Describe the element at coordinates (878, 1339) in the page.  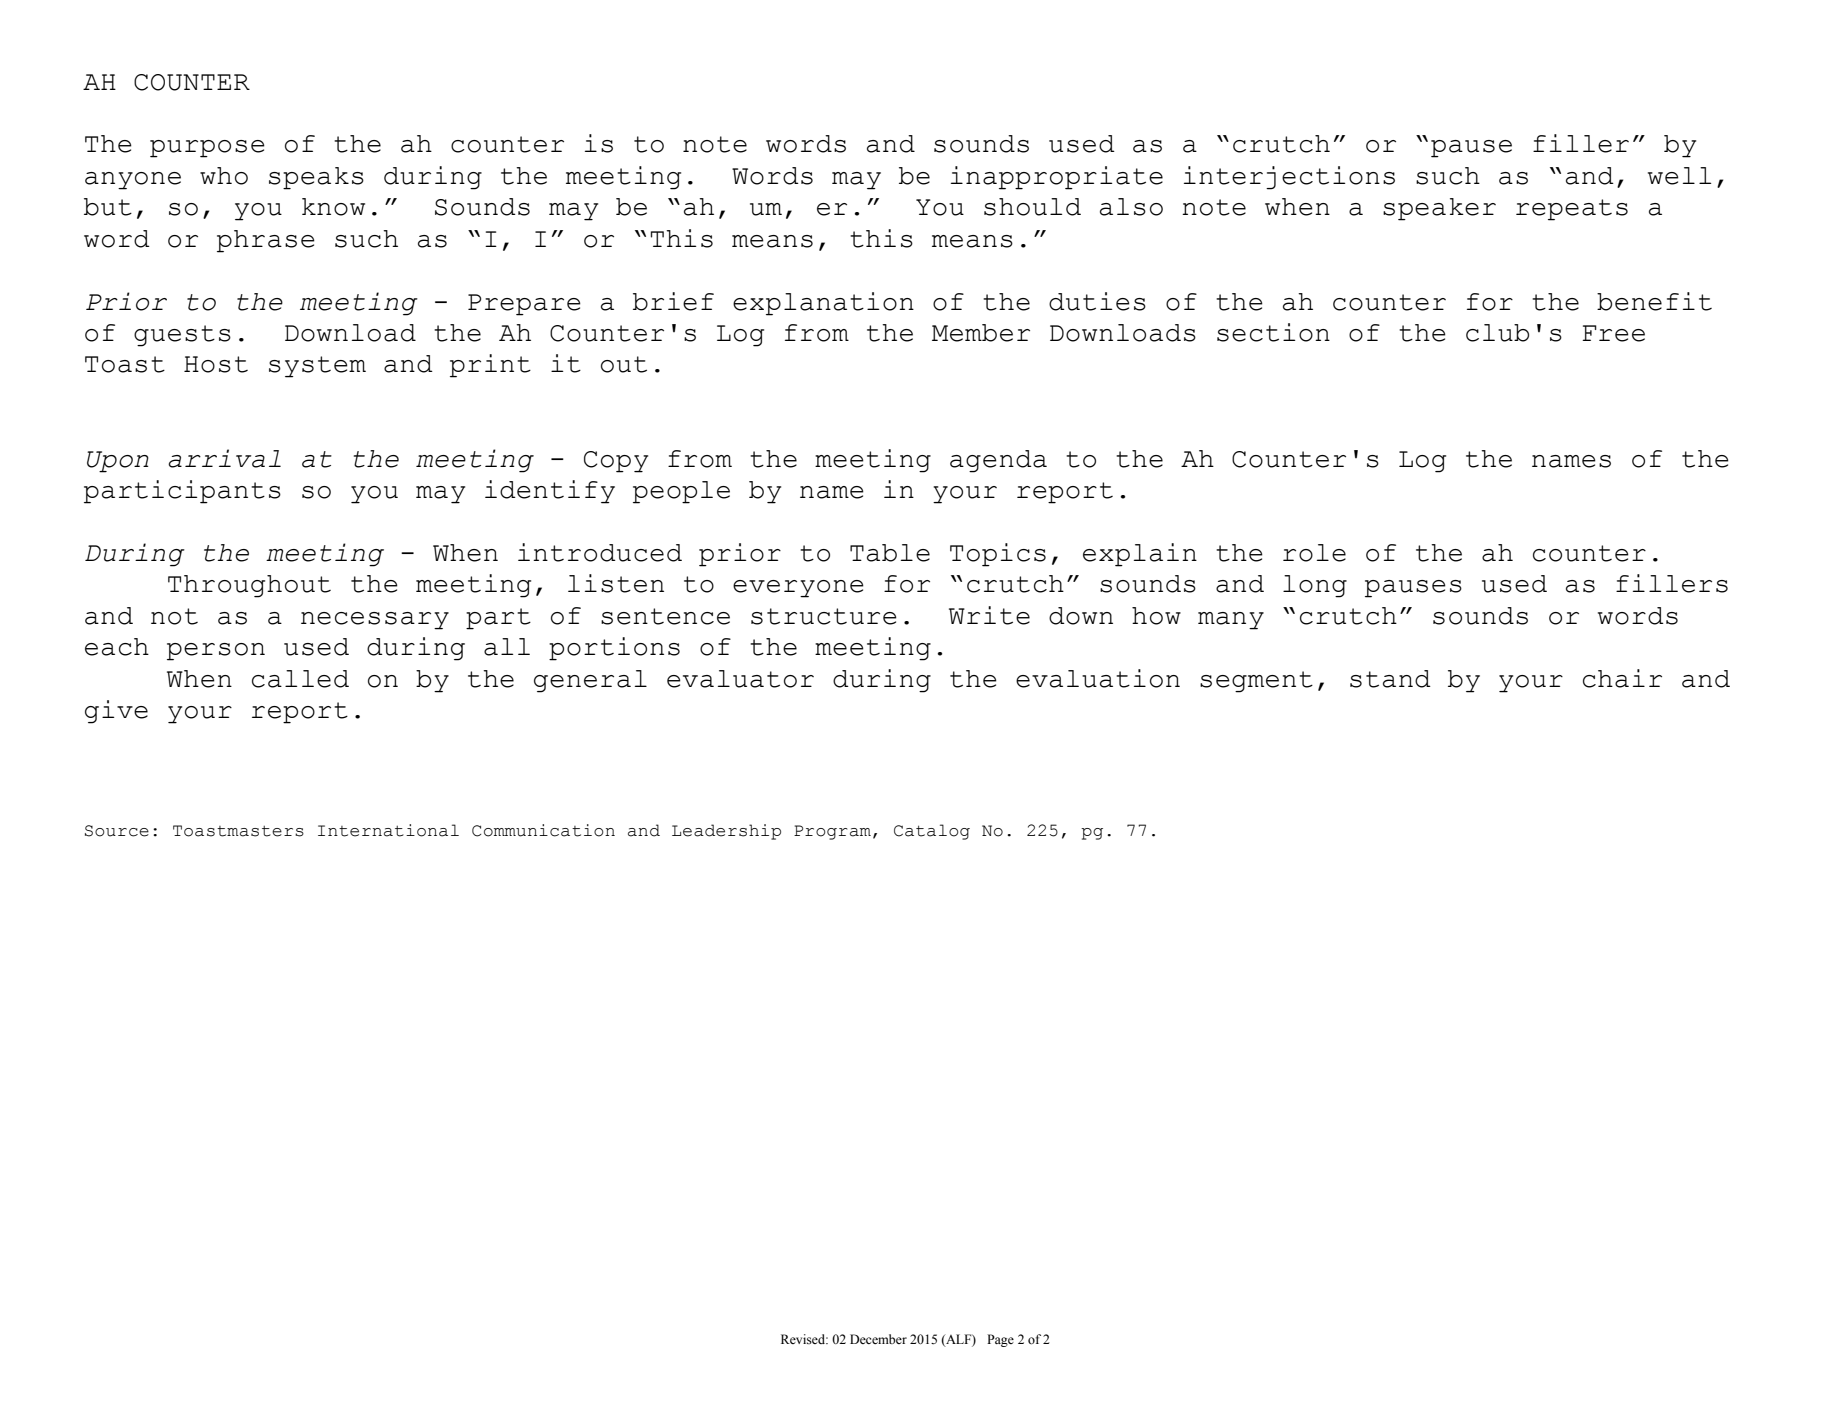
I see `December` at that location.
